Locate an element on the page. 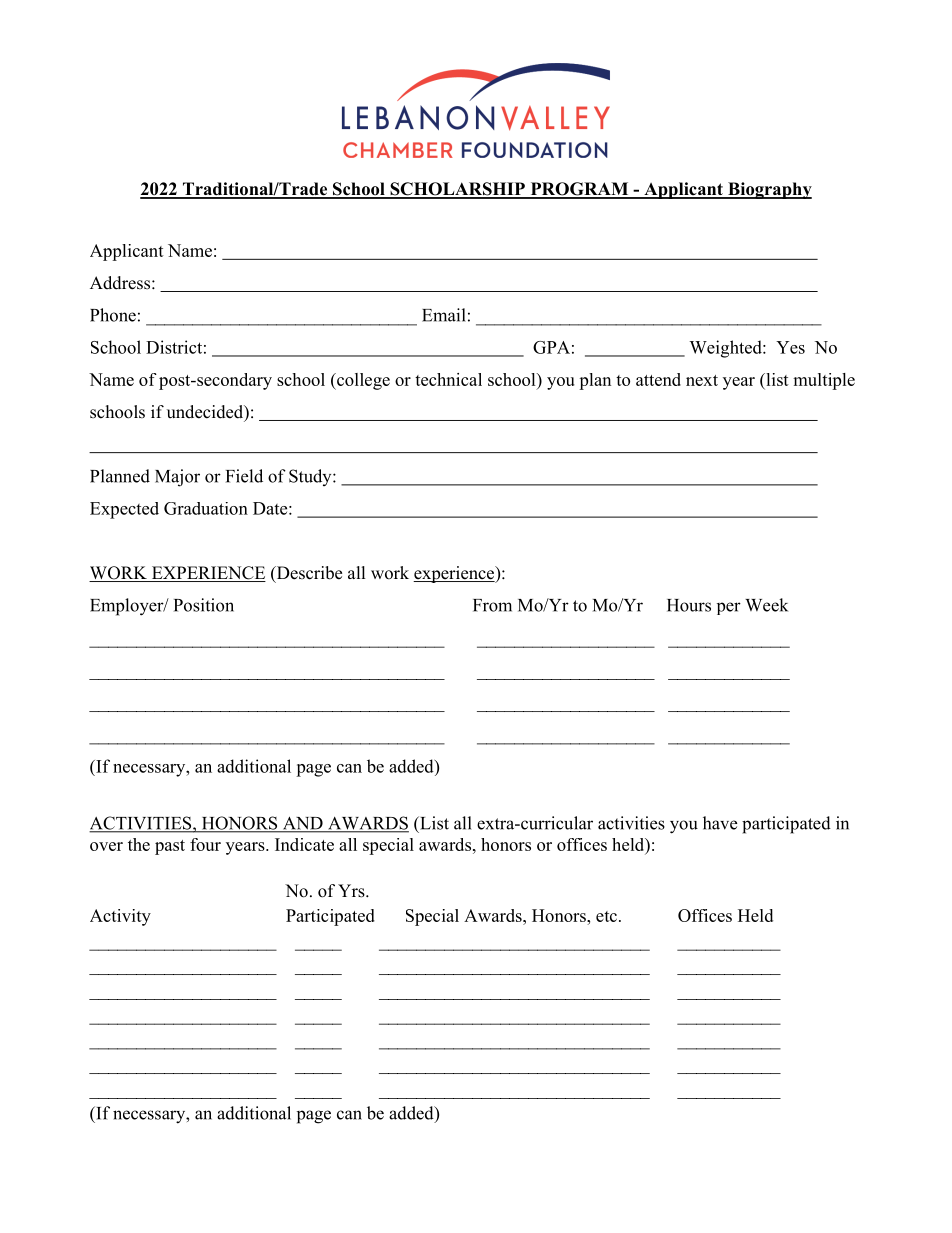 This page has width=952, height=1233. Graduation is located at coordinates (206, 508).
